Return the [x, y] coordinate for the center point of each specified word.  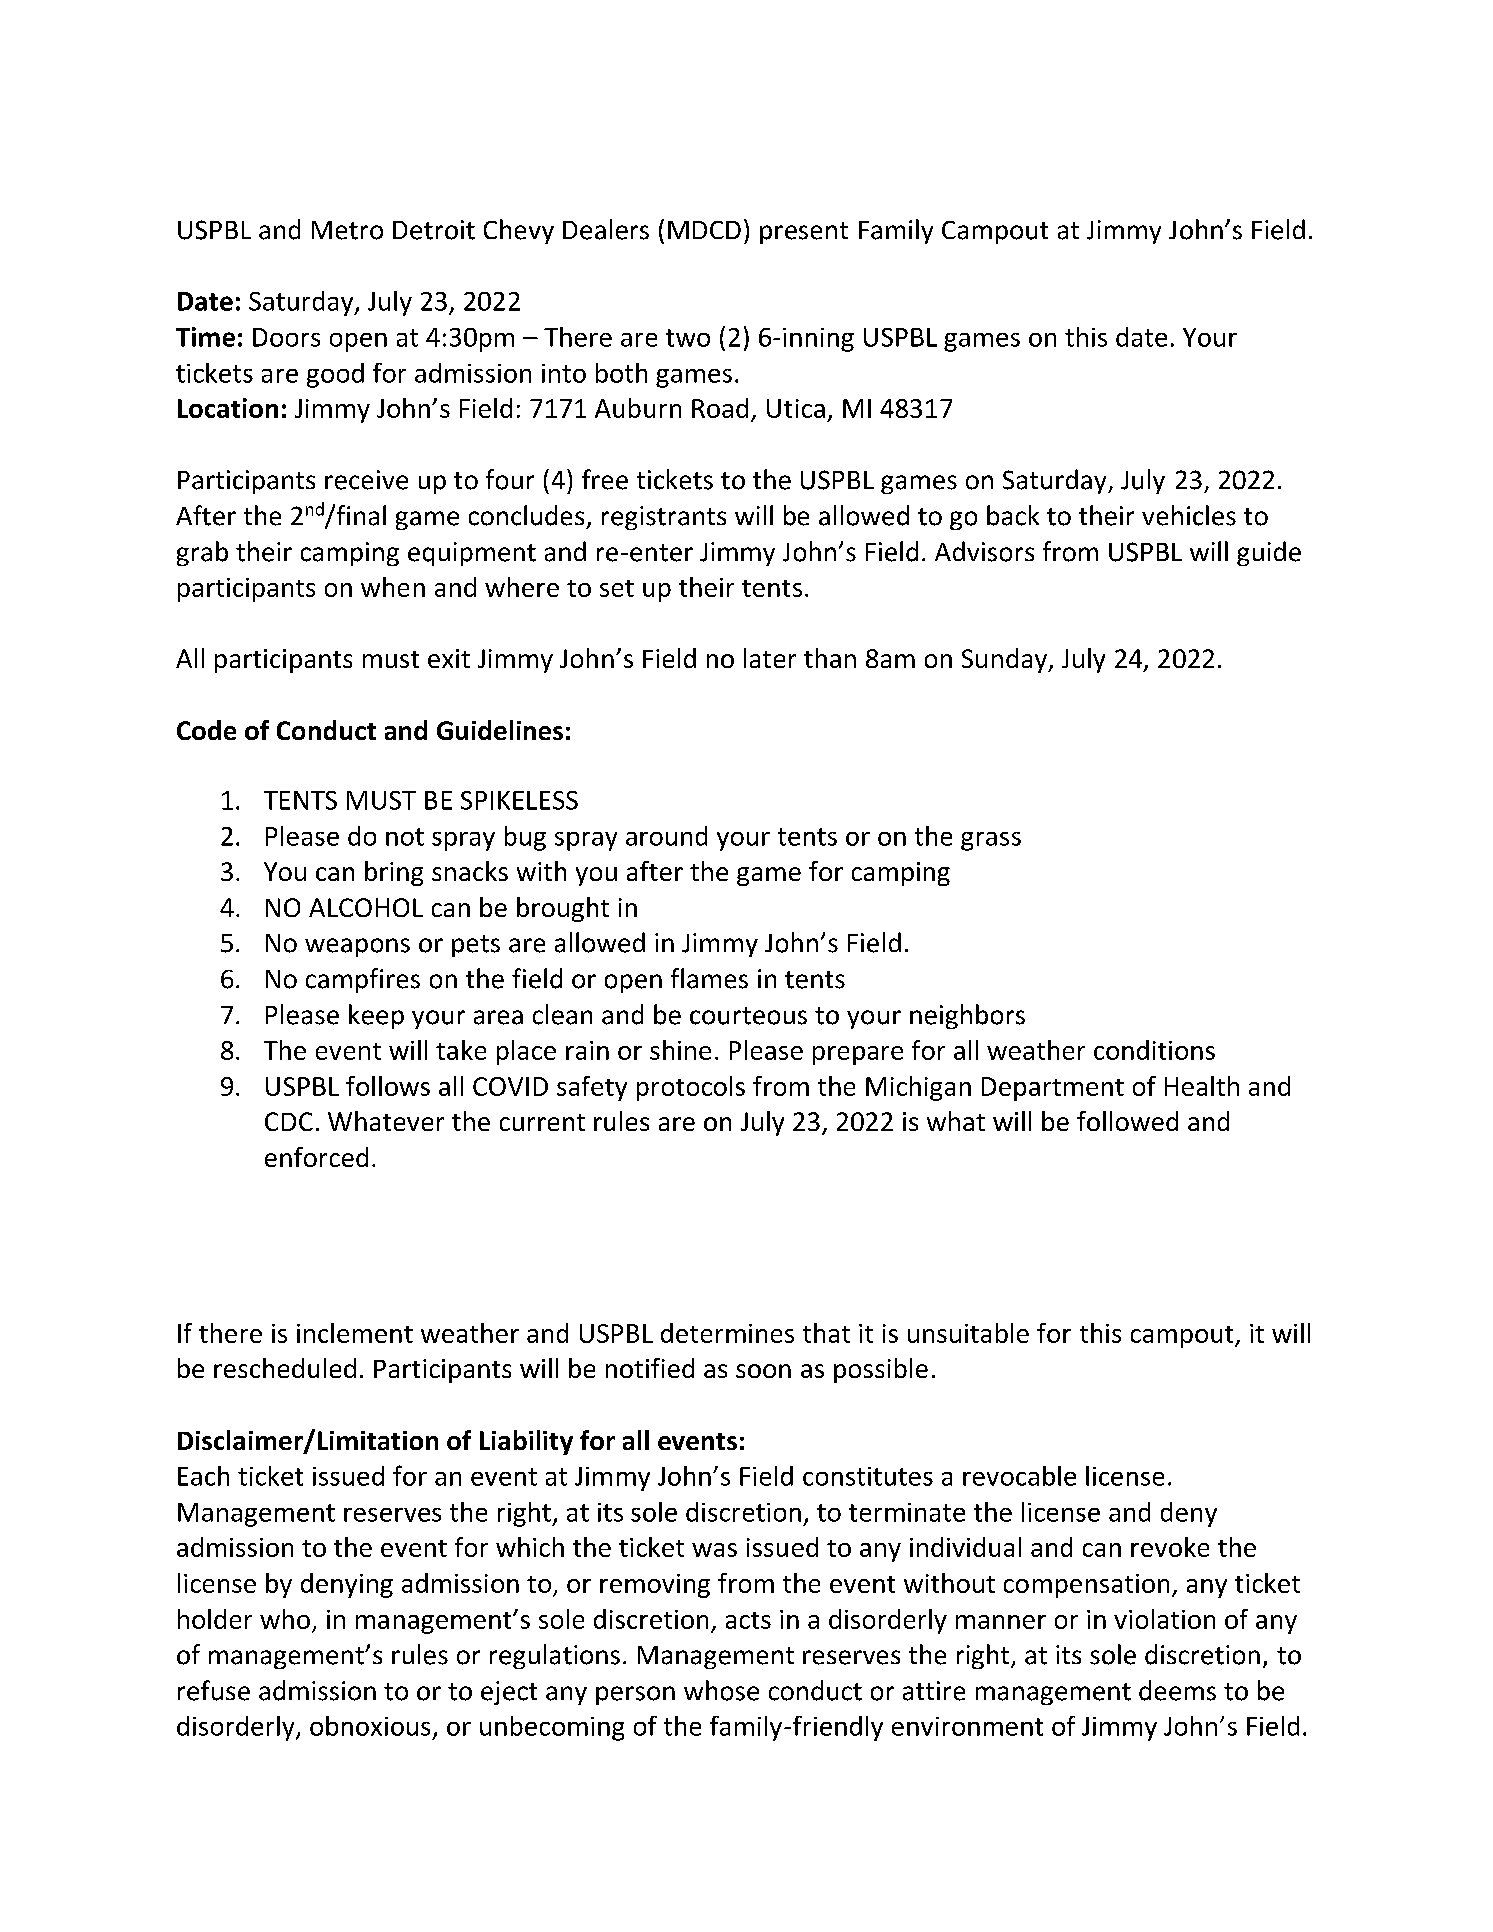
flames [709, 978]
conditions [1154, 1050]
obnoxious [370, 1726]
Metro [347, 230]
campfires [363, 980]
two [688, 338]
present [804, 233]
